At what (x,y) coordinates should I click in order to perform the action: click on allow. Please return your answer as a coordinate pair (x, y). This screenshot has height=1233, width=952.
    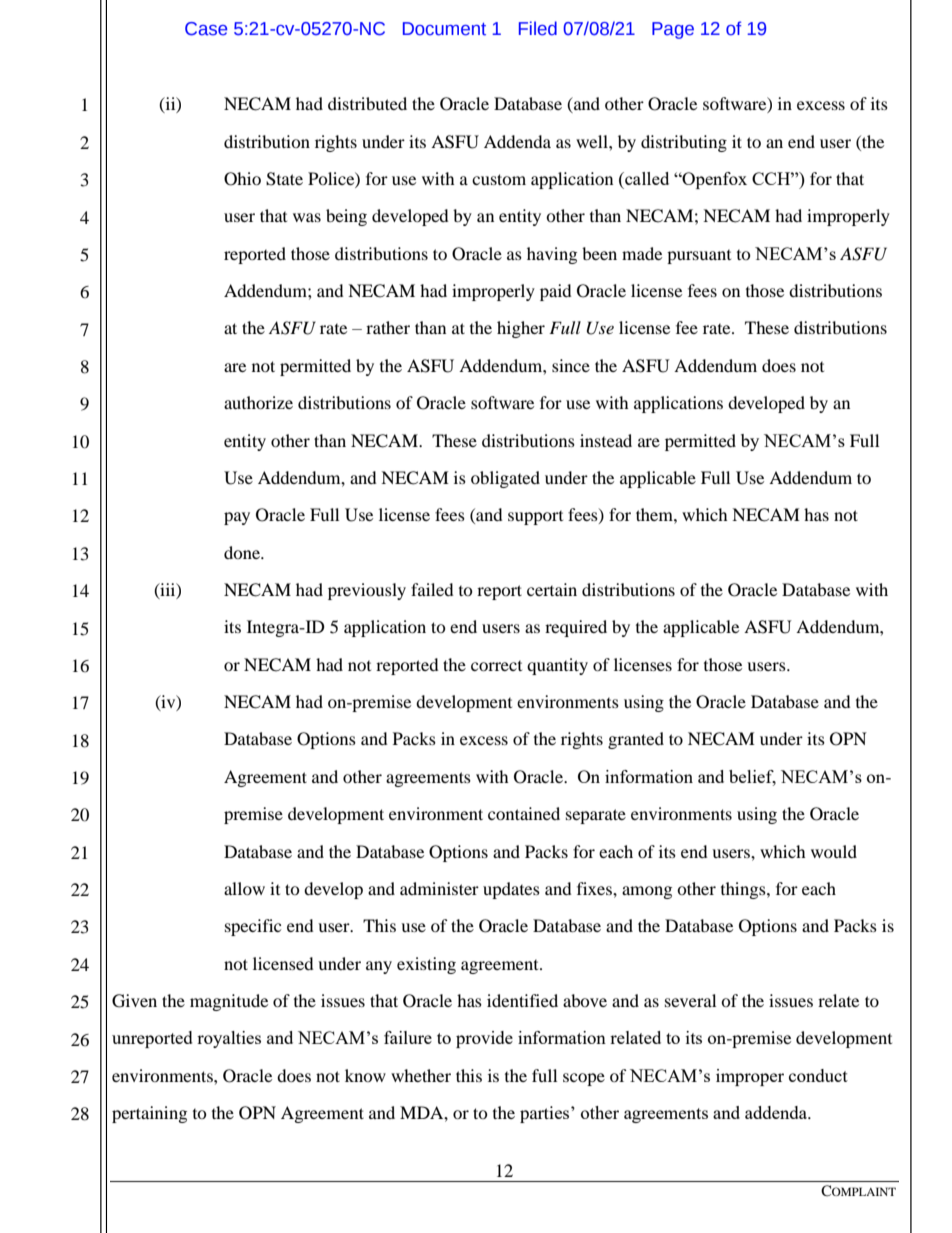
    Looking at the image, I should click on (244, 888).
